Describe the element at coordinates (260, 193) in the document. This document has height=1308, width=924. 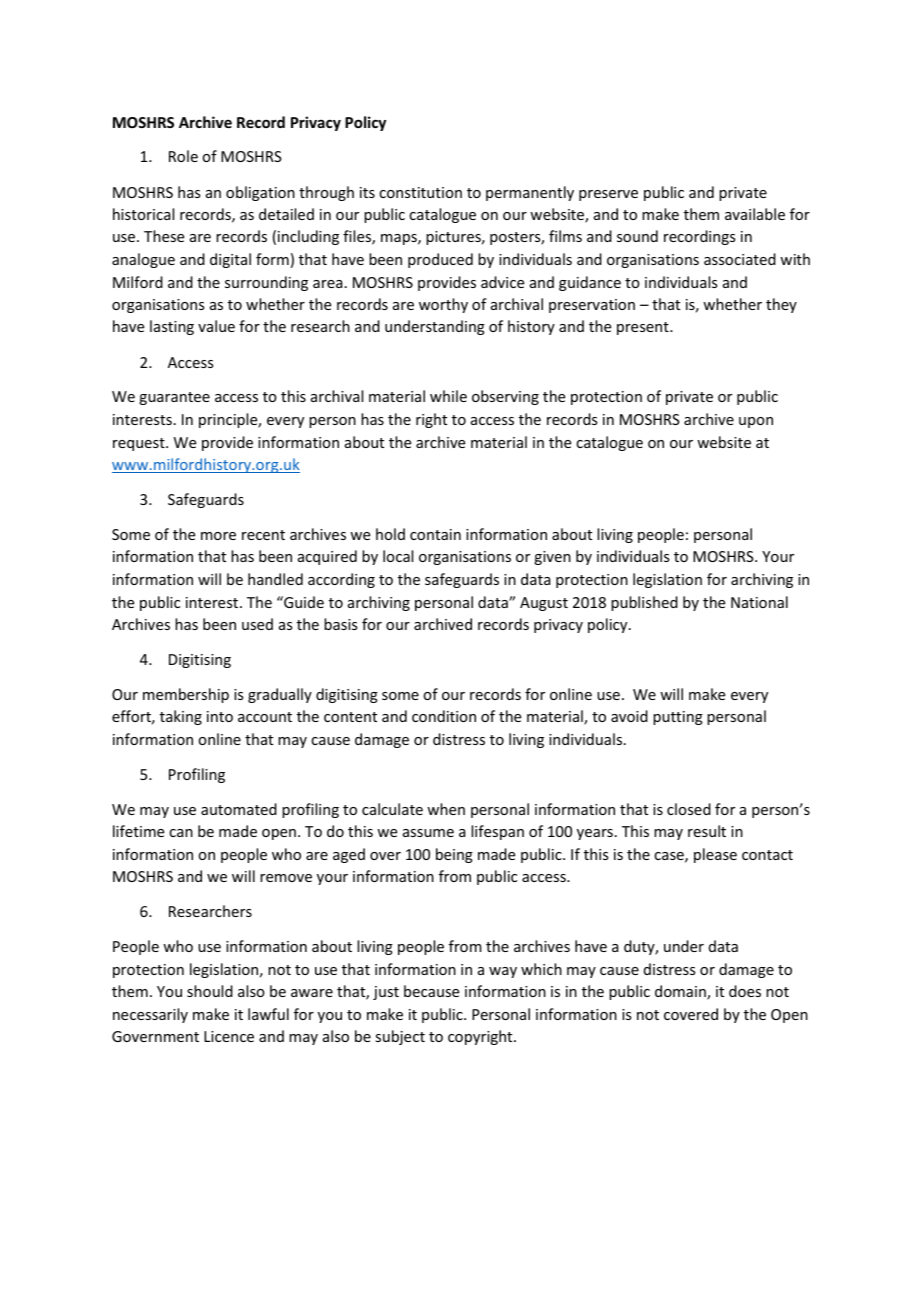
I see `obligation` at that location.
